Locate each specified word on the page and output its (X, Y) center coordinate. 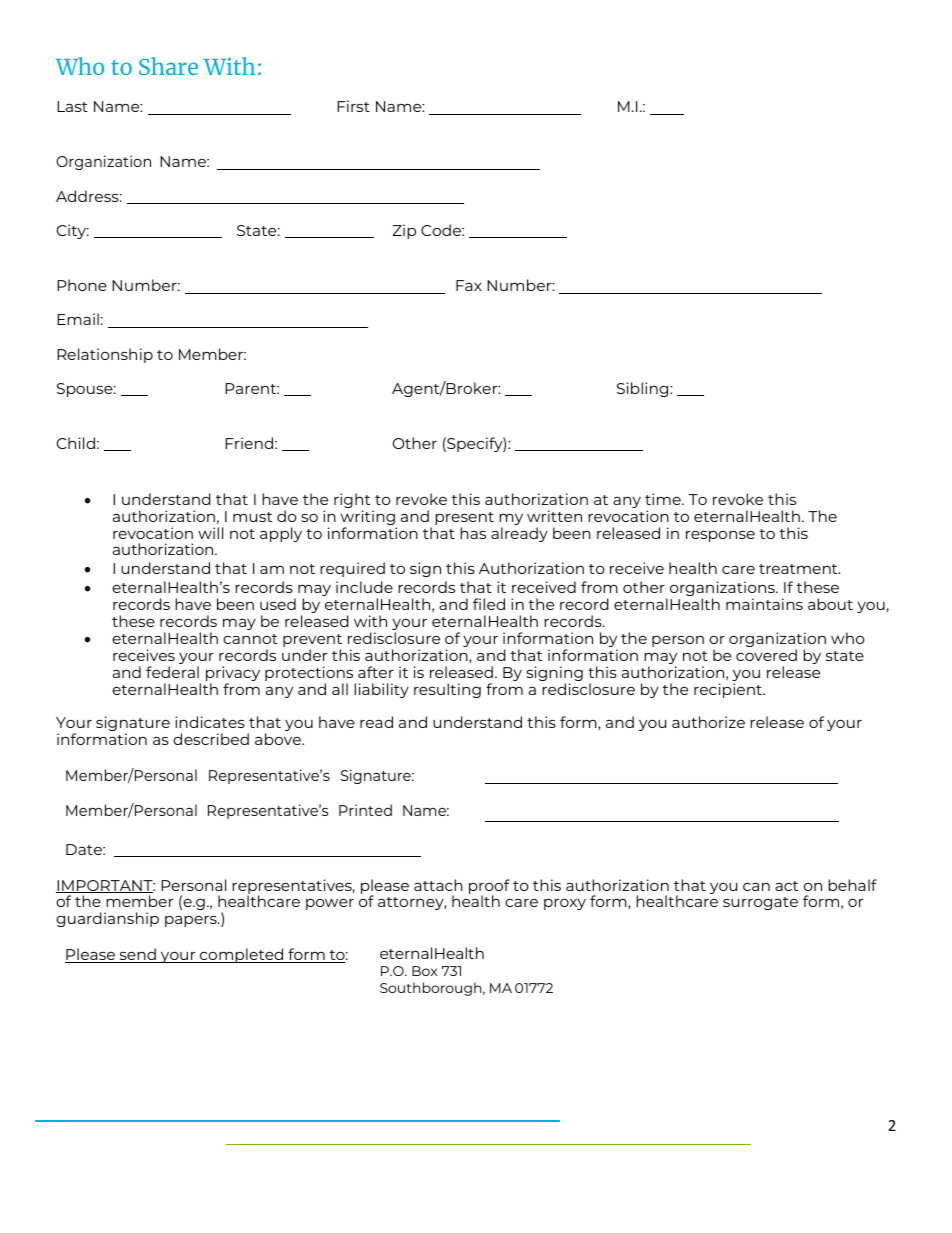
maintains (764, 604)
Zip (404, 231)
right (353, 502)
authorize (708, 722)
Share (168, 66)
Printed (365, 810)
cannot (250, 639)
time (664, 499)
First (353, 106)
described (211, 739)
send (137, 955)
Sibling (644, 389)
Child (76, 443)
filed (489, 604)
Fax (469, 285)
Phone (82, 285)
